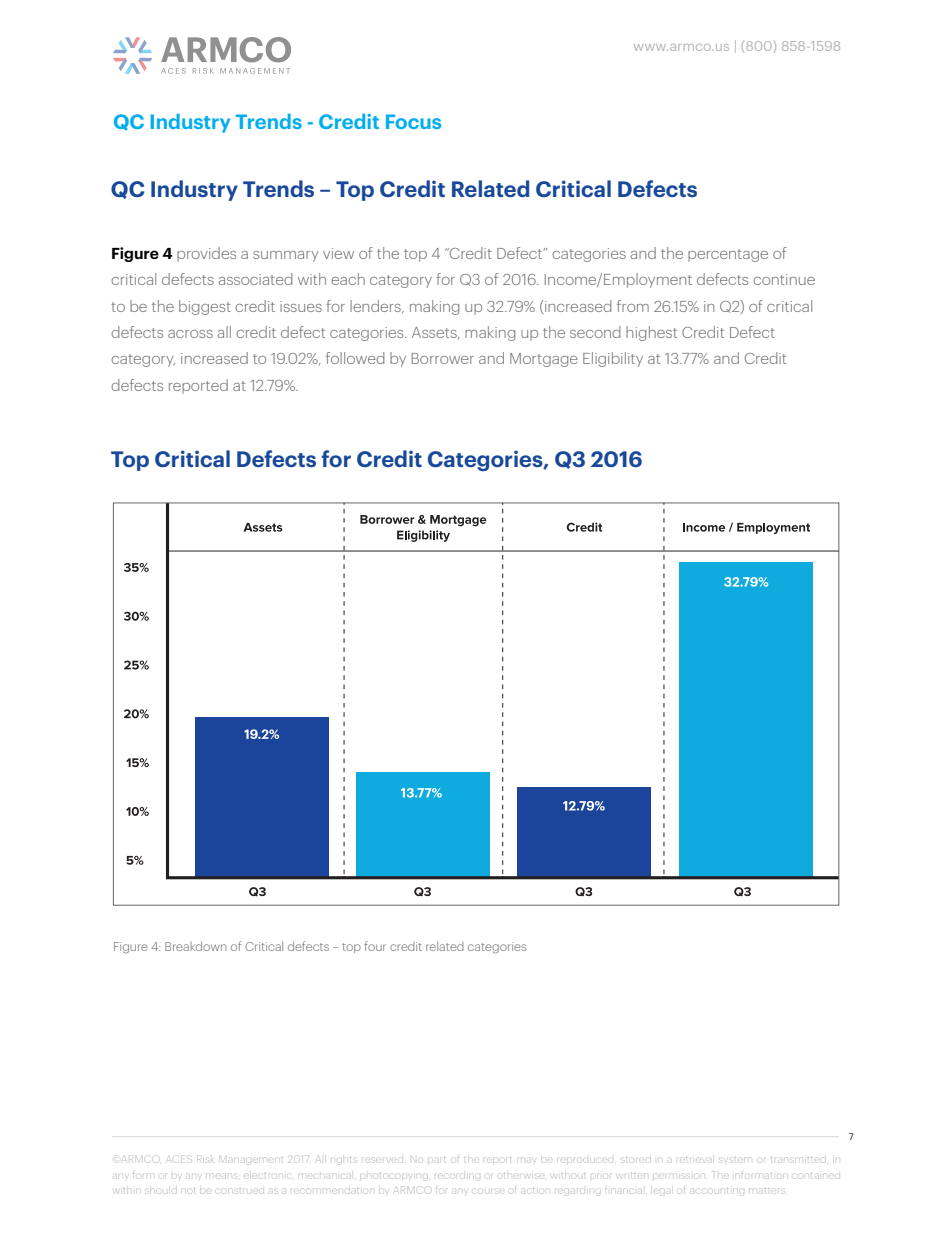 Image resolution: width=952 pixels, height=1233 pixels. What do you see at coordinates (728, 255) in the screenshot?
I see `percentage` at bounding box center [728, 255].
